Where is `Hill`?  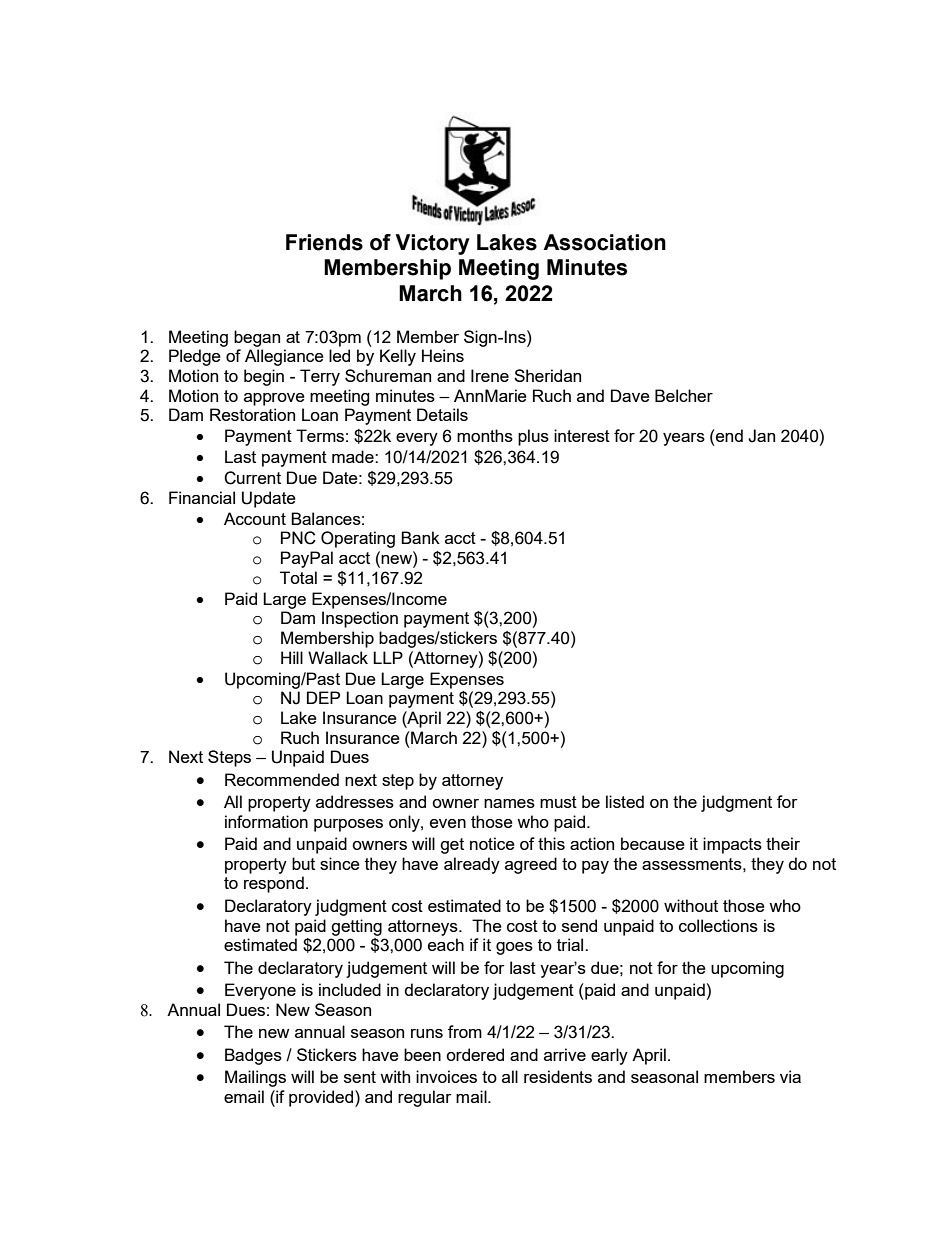
Hill is located at coordinates (292, 657).
